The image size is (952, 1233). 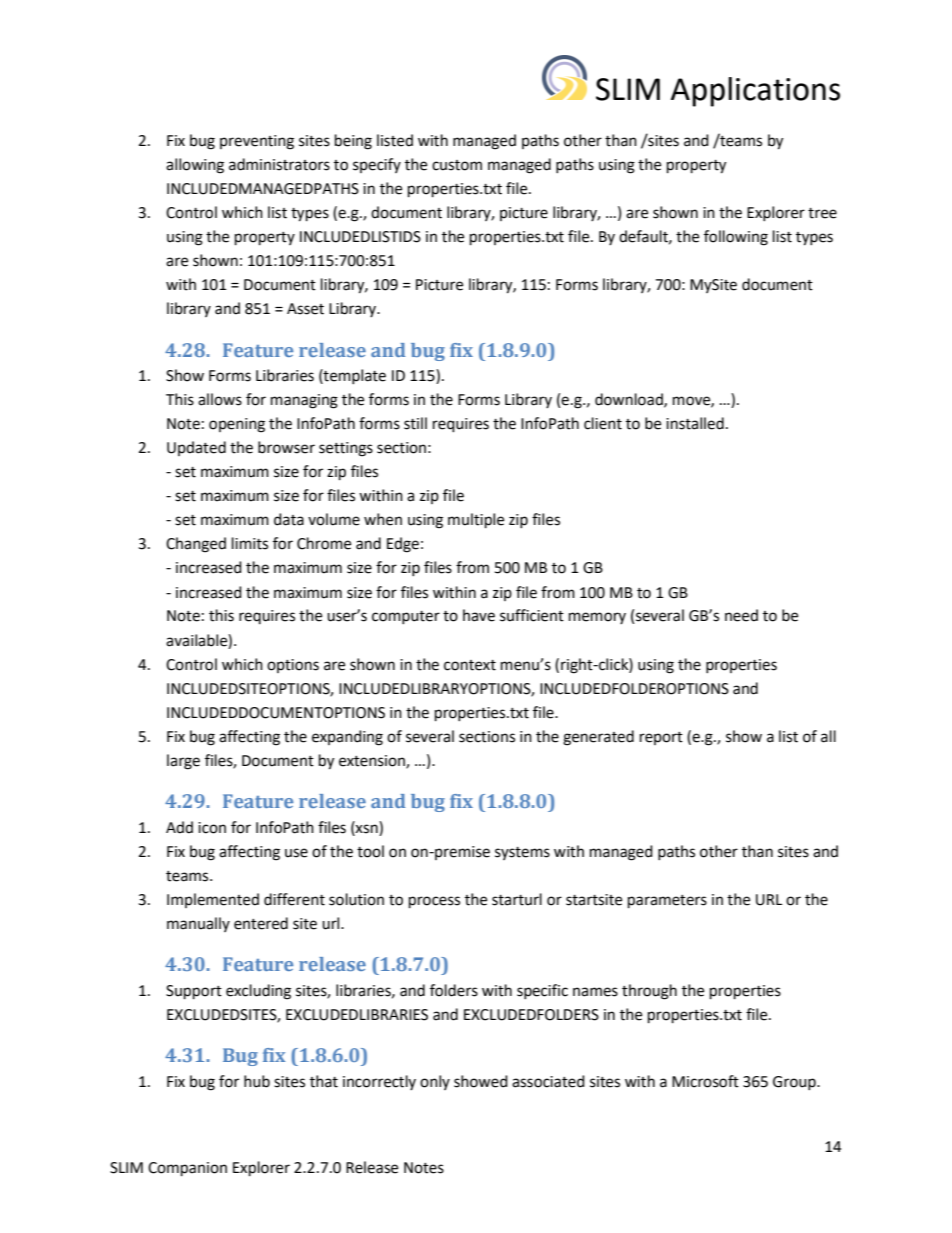 I want to click on still, so click(x=415, y=423).
